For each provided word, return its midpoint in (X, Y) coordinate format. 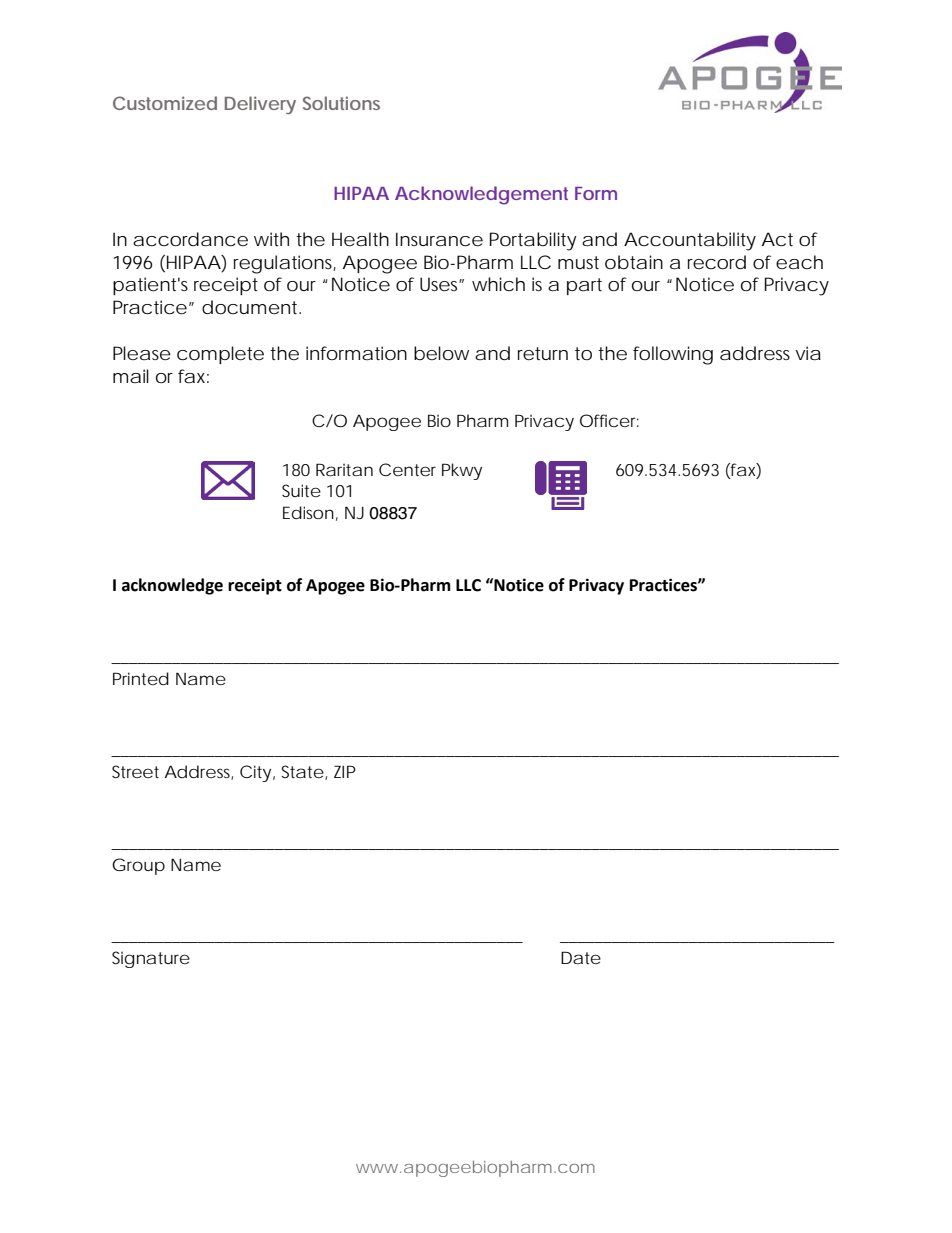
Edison (308, 512)
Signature (151, 959)
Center (407, 469)
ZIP (345, 771)
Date (581, 957)
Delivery (260, 105)
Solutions (341, 103)
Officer (609, 420)
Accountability (690, 241)
